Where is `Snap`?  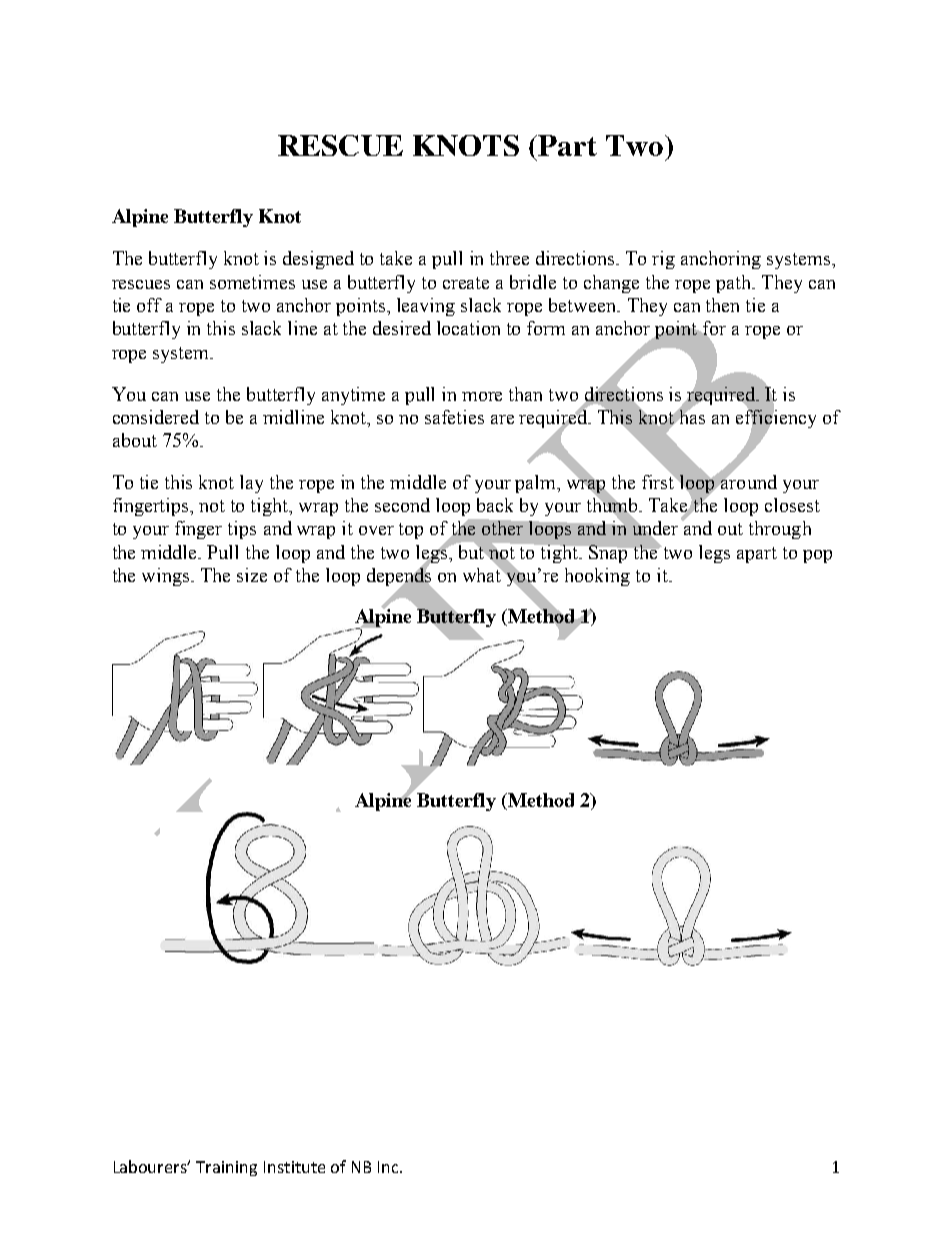 Snap is located at coordinates (608, 554).
